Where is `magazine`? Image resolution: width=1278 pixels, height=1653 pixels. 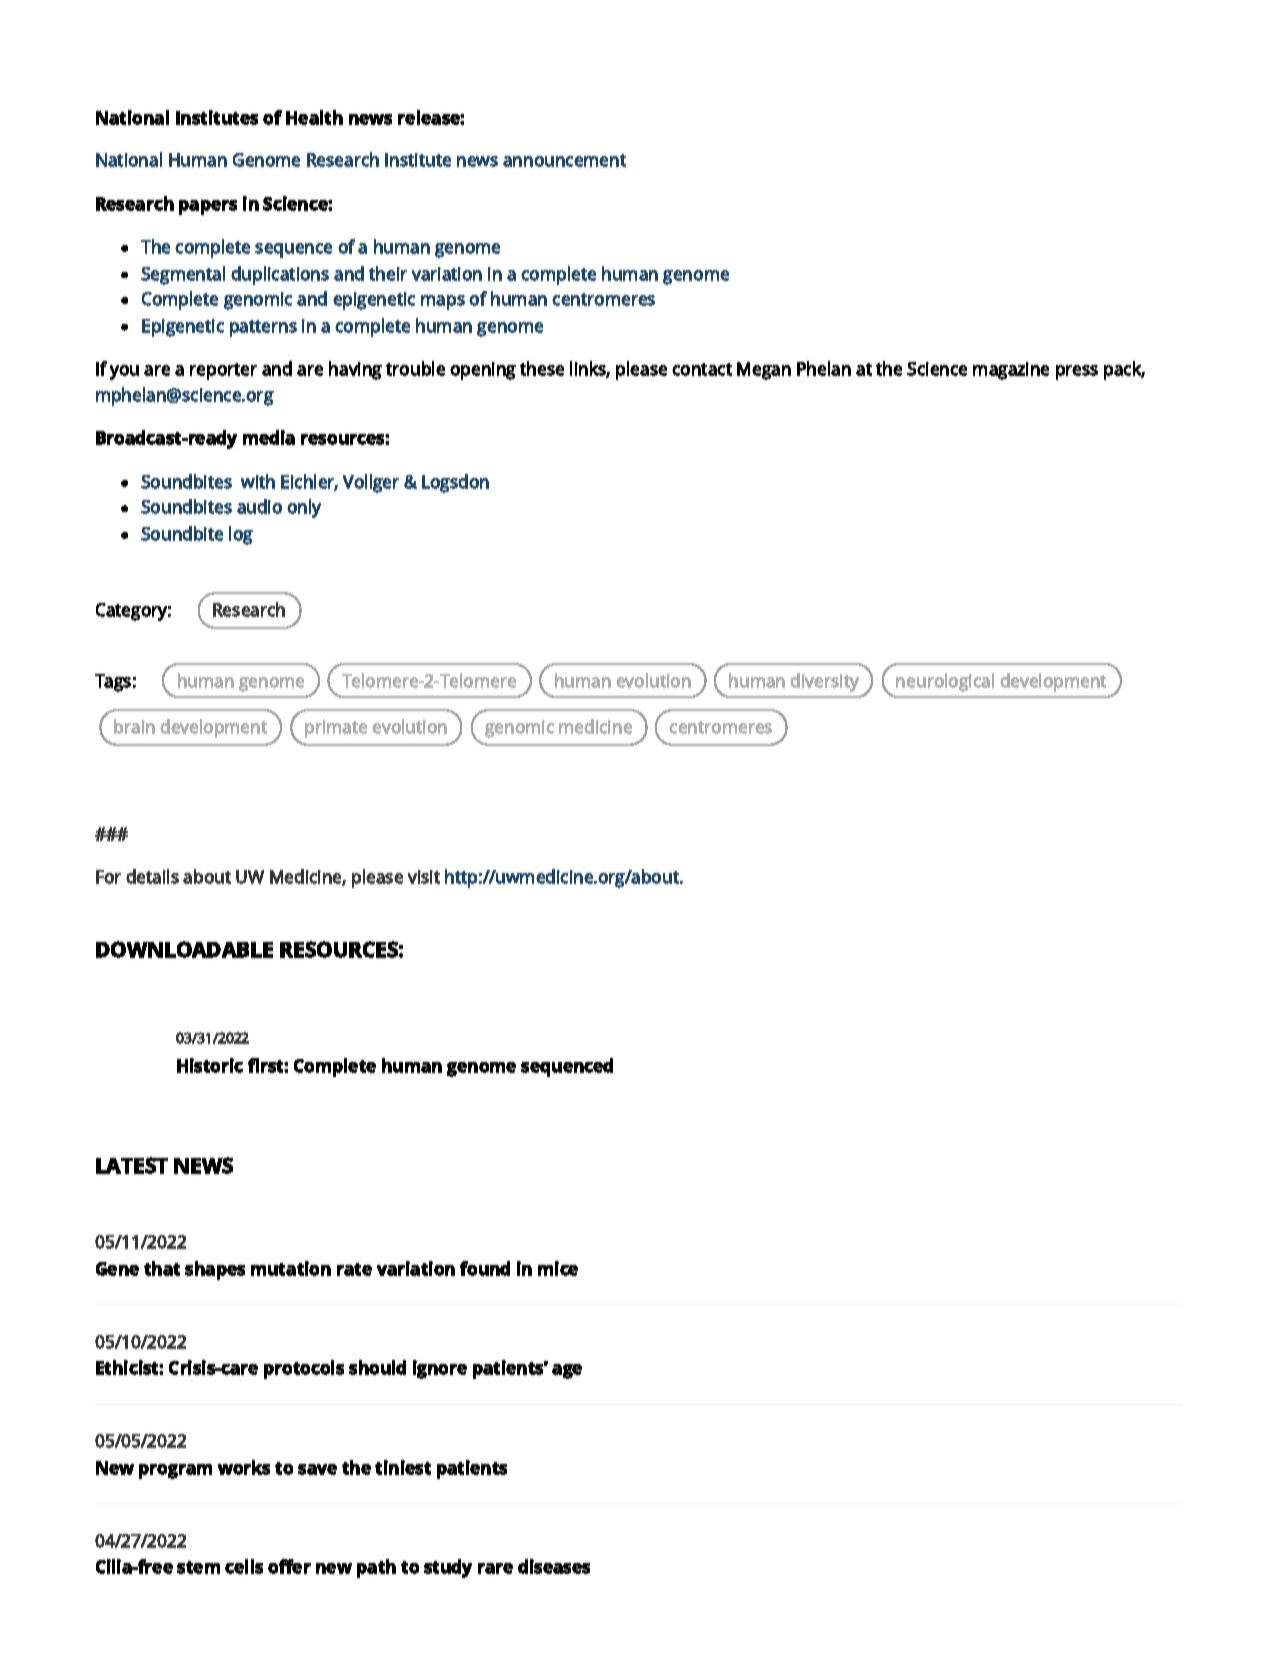 magazine is located at coordinates (1011, 371).
